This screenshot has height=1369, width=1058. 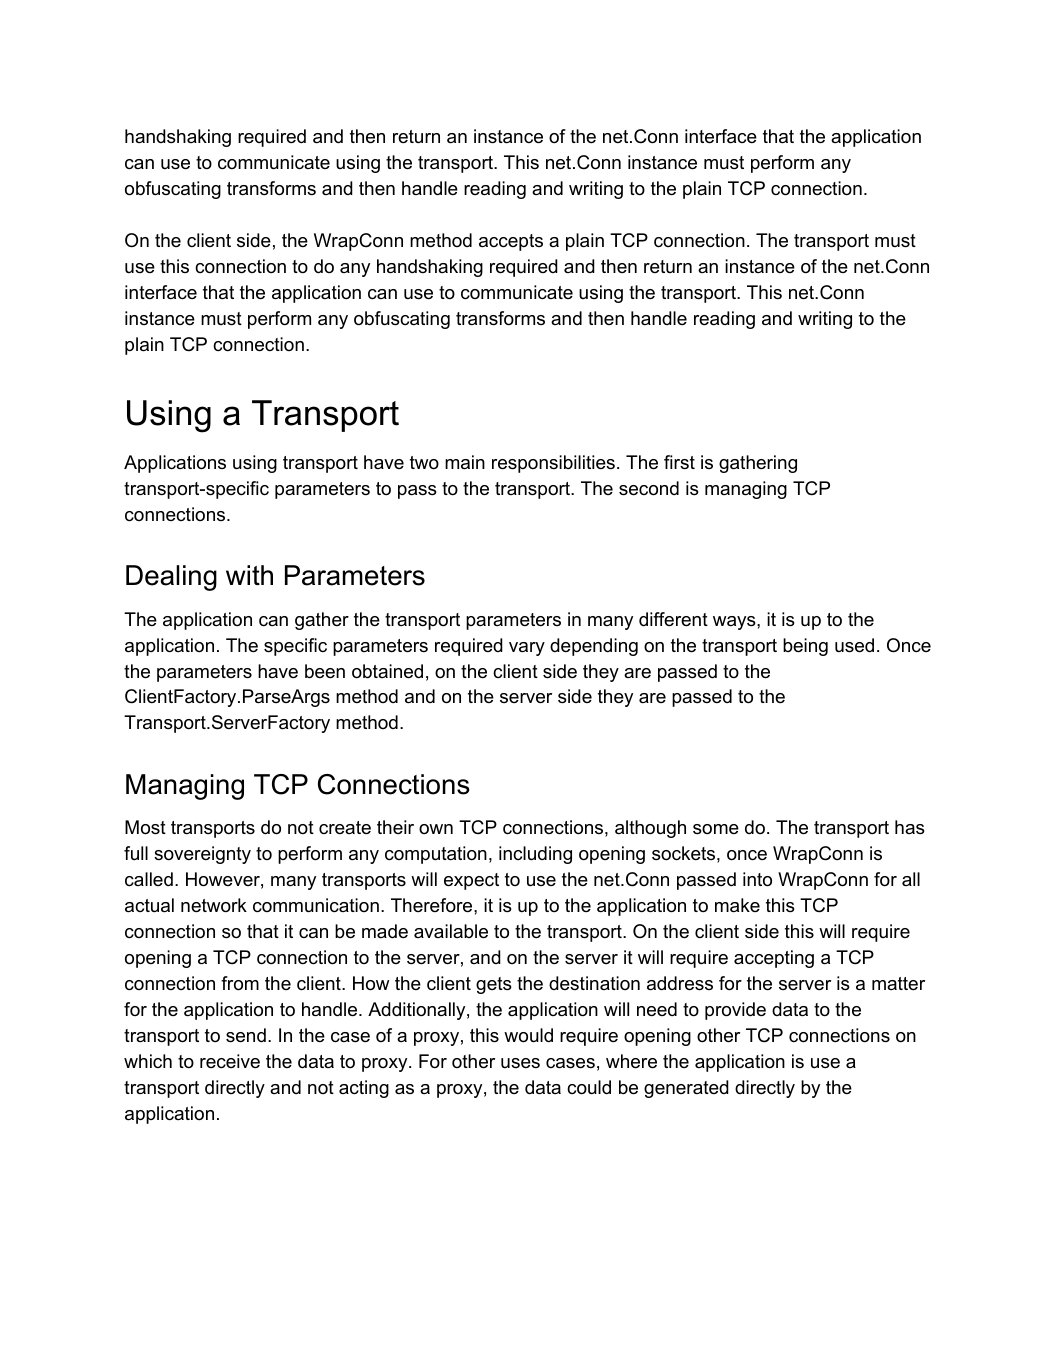 What do you see at coordinates (511, 242) in the screenshot?
I see `accepts` at bounding box center [511, 242].
